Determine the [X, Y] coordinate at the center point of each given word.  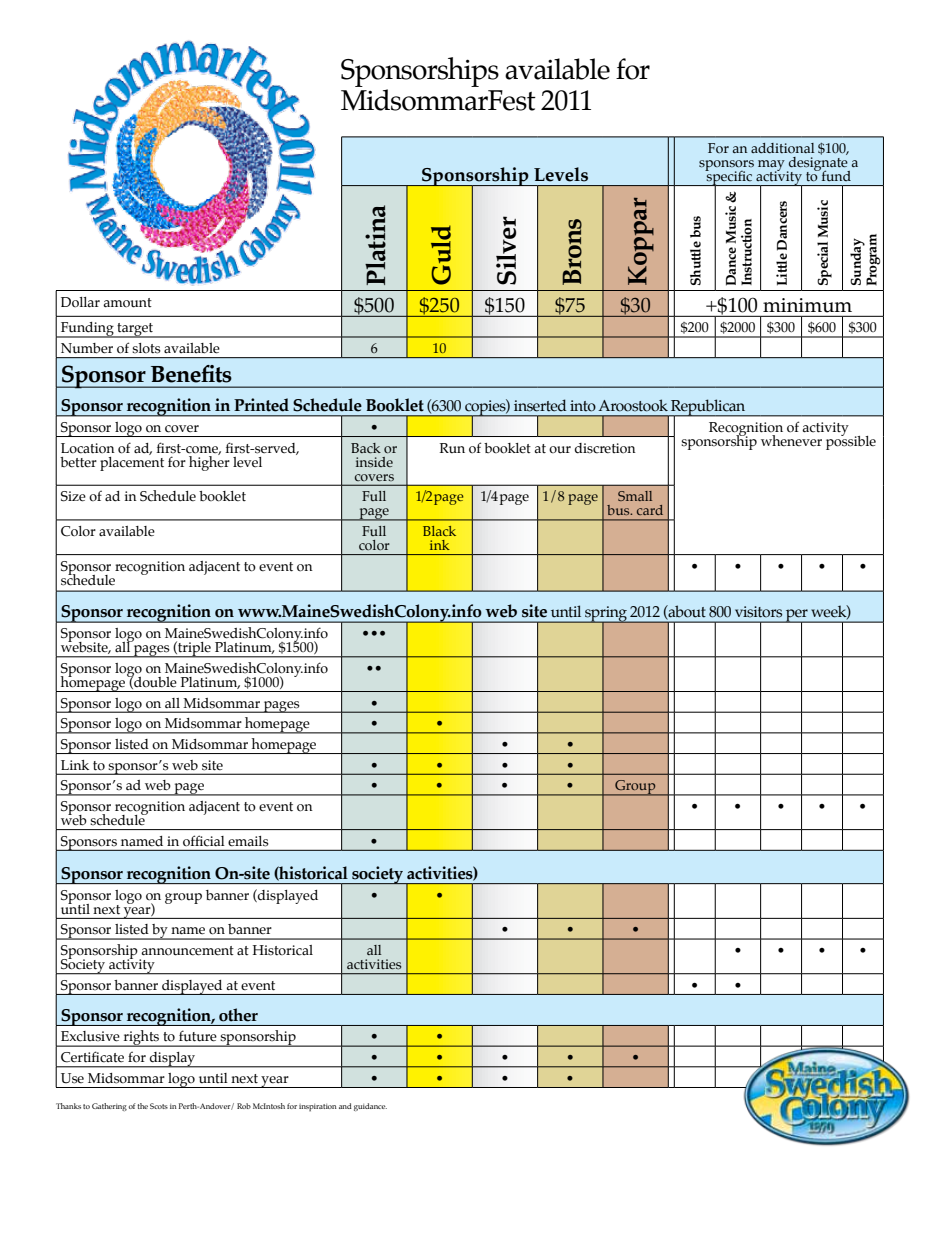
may [771, 166]
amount [127, 303]
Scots [159, 1106]
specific [730, 177]
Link [75, 765]
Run [452, 448]
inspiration [318, 1108]
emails [248, 841]
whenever [791, 441]
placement [132, 462]
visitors [758, 612]
